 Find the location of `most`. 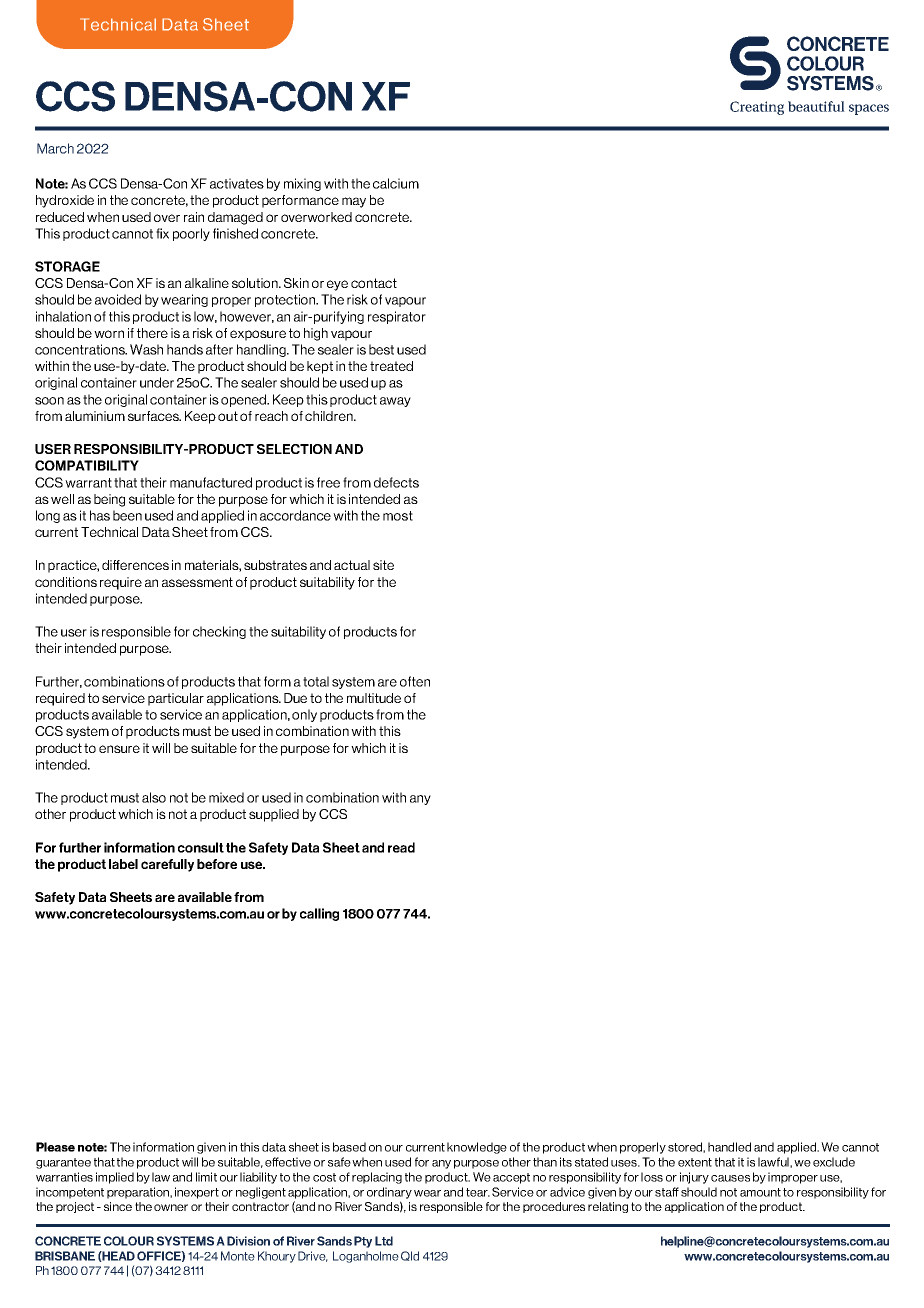

most is located at coordinates (398, 516).
